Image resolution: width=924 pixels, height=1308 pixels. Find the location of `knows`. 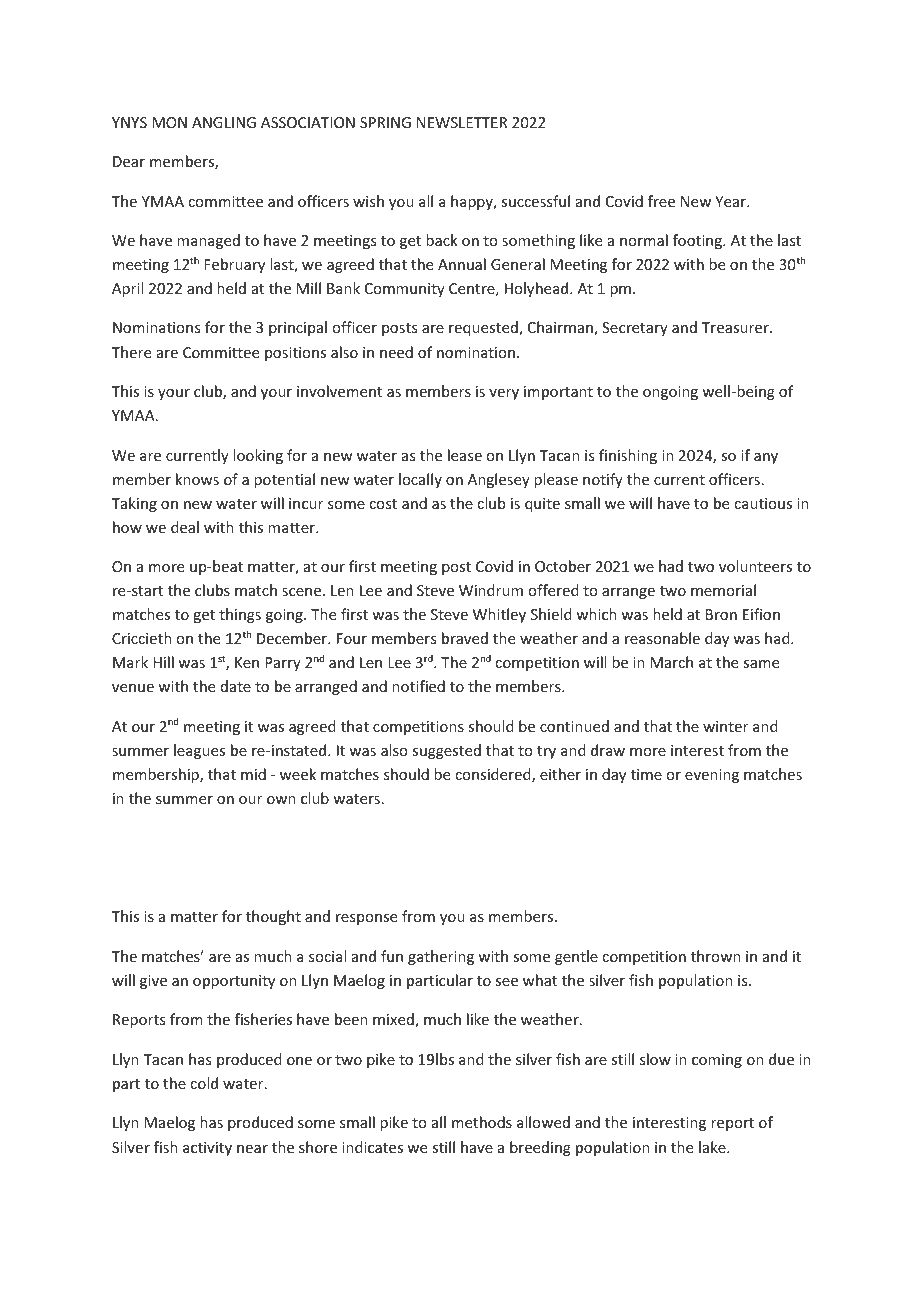

knows is located at coordinates (197, 479).
